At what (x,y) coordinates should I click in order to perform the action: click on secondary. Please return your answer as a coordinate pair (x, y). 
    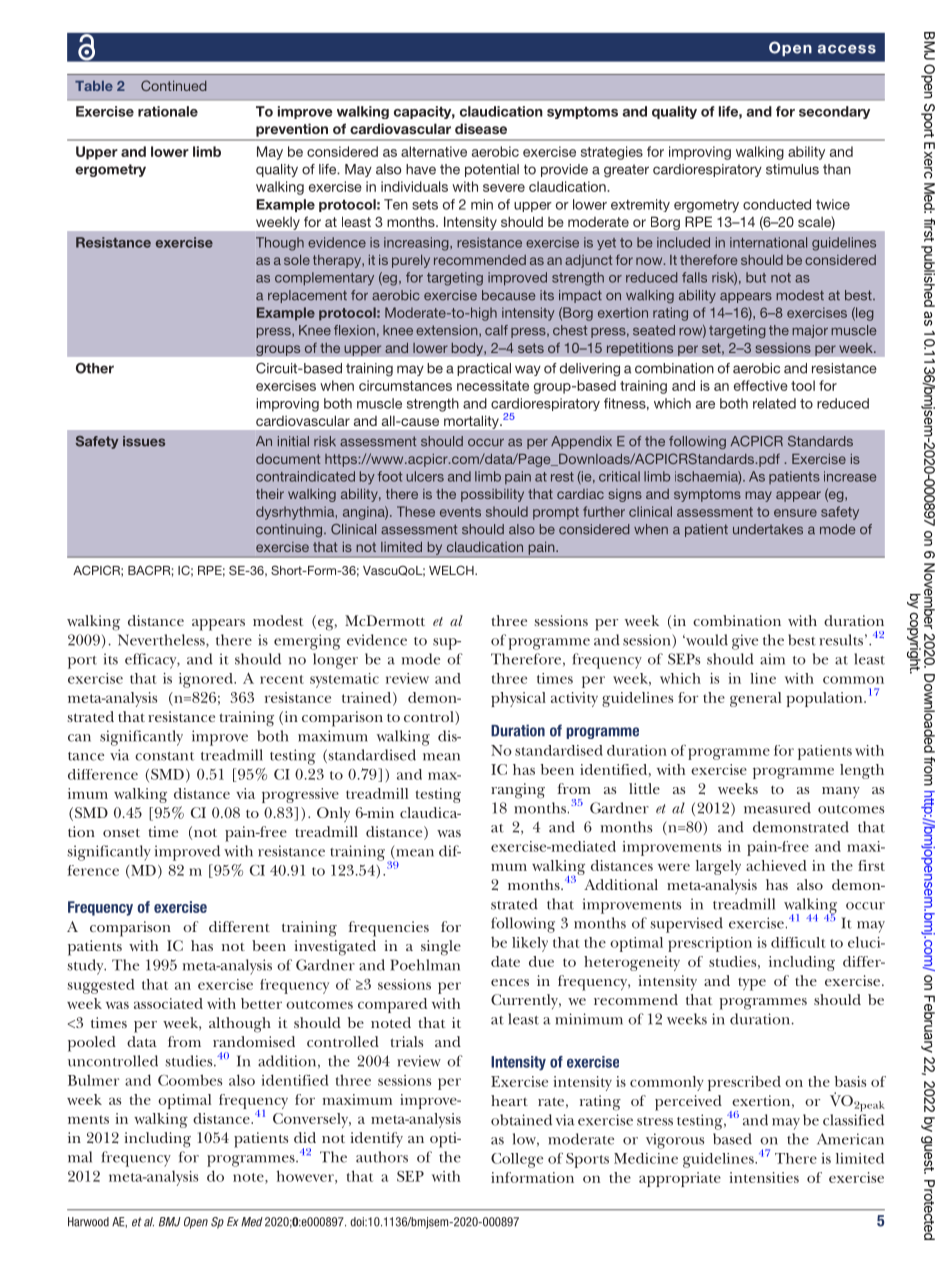
    Looking at the image, I should click on (834, 112).
